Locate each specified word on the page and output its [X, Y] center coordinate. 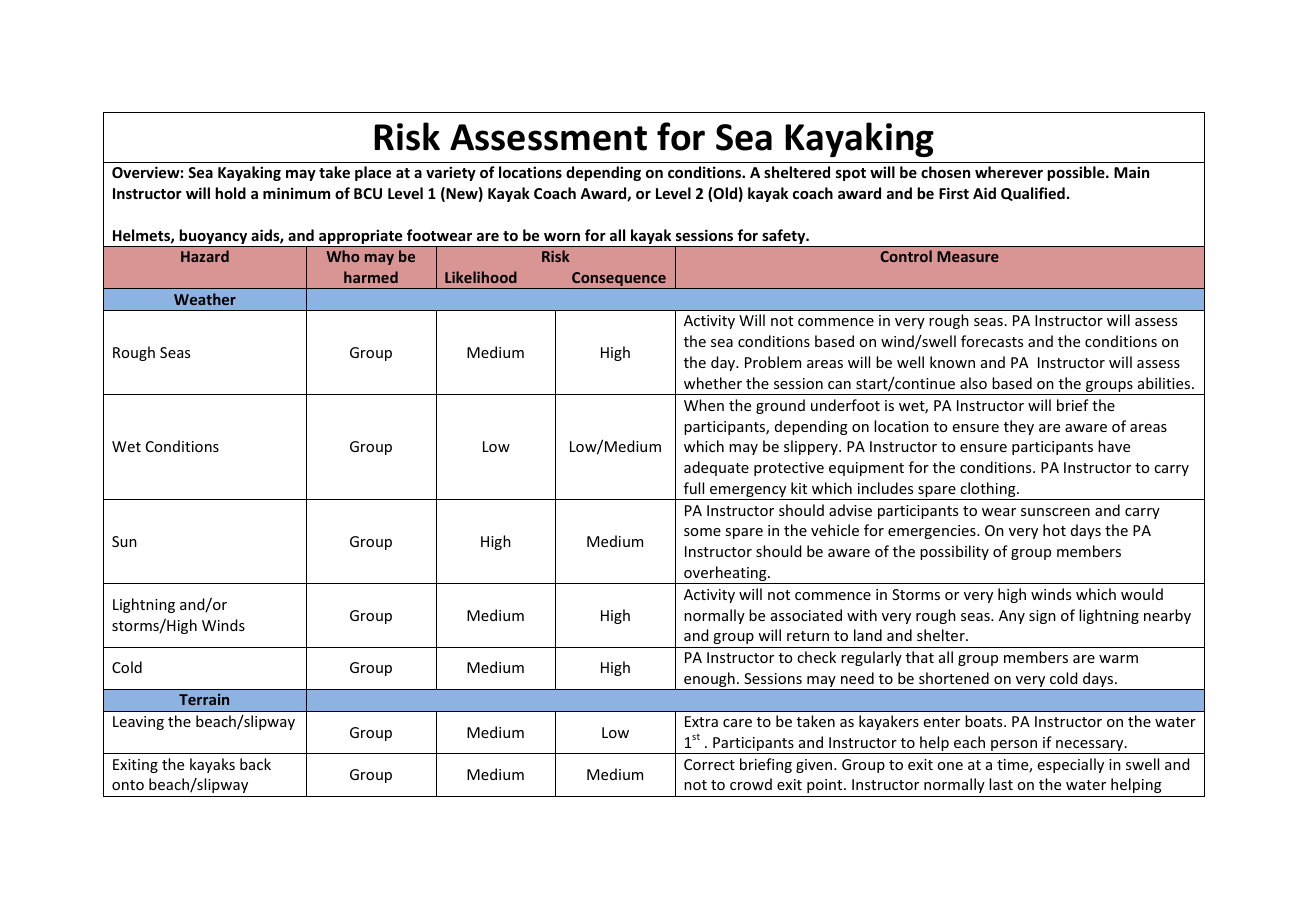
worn [562, 237]
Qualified [1033, 194]
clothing [988, 491]
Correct [709, 764]
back [255, 764]
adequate [716, 468]
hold [230, 193]
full [694, 488]
